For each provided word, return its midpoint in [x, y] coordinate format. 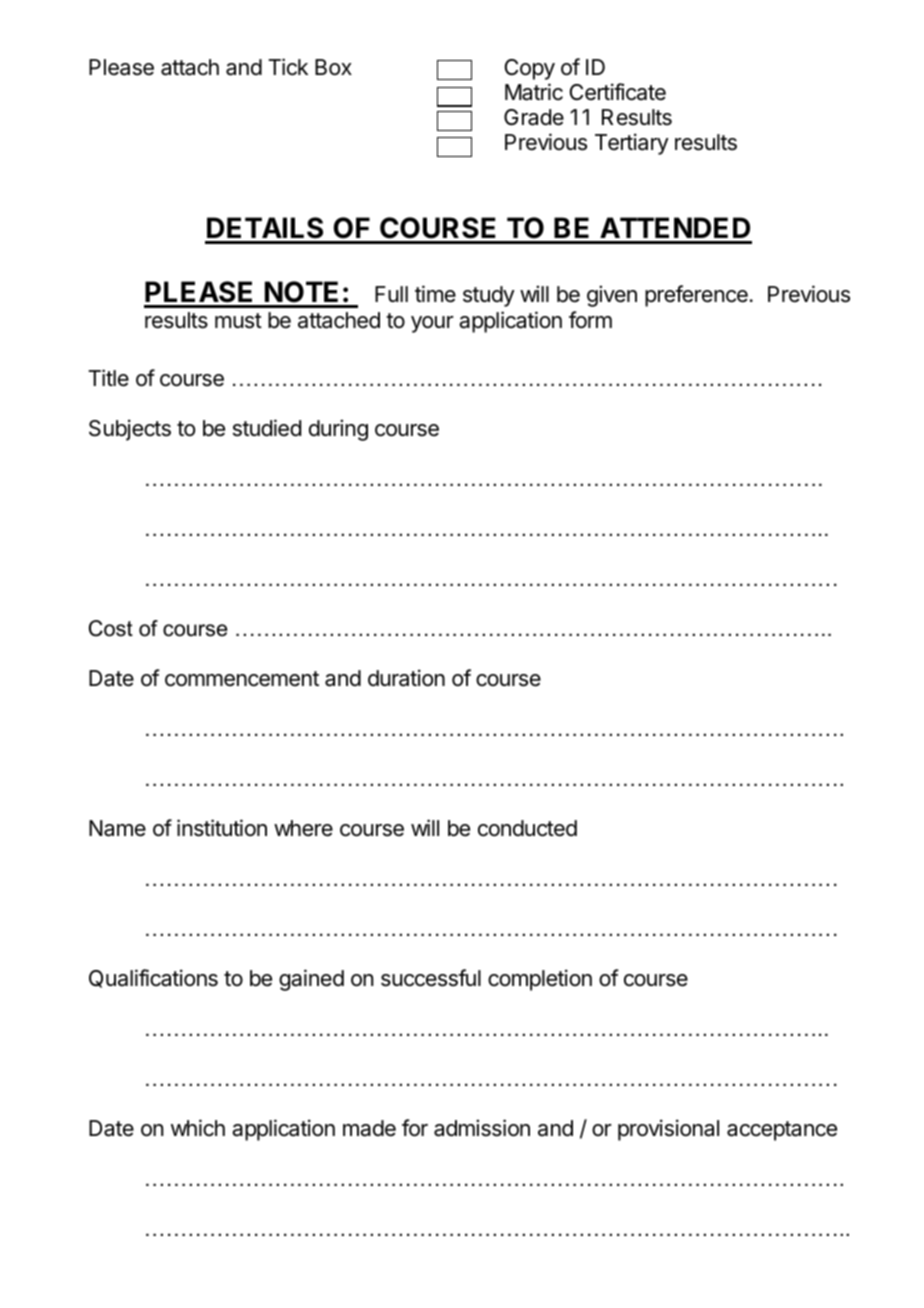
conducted [527, 828]
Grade [534, 117]
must [238, 321]
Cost [111, 628]
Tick [288, 67]
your [432, 324]
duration [406, 678]
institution [222, 828]
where [303, 828]
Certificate [618, 92]
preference [696, 296]
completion [540, 980]
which [198, 1128]
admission [482, 1128]
